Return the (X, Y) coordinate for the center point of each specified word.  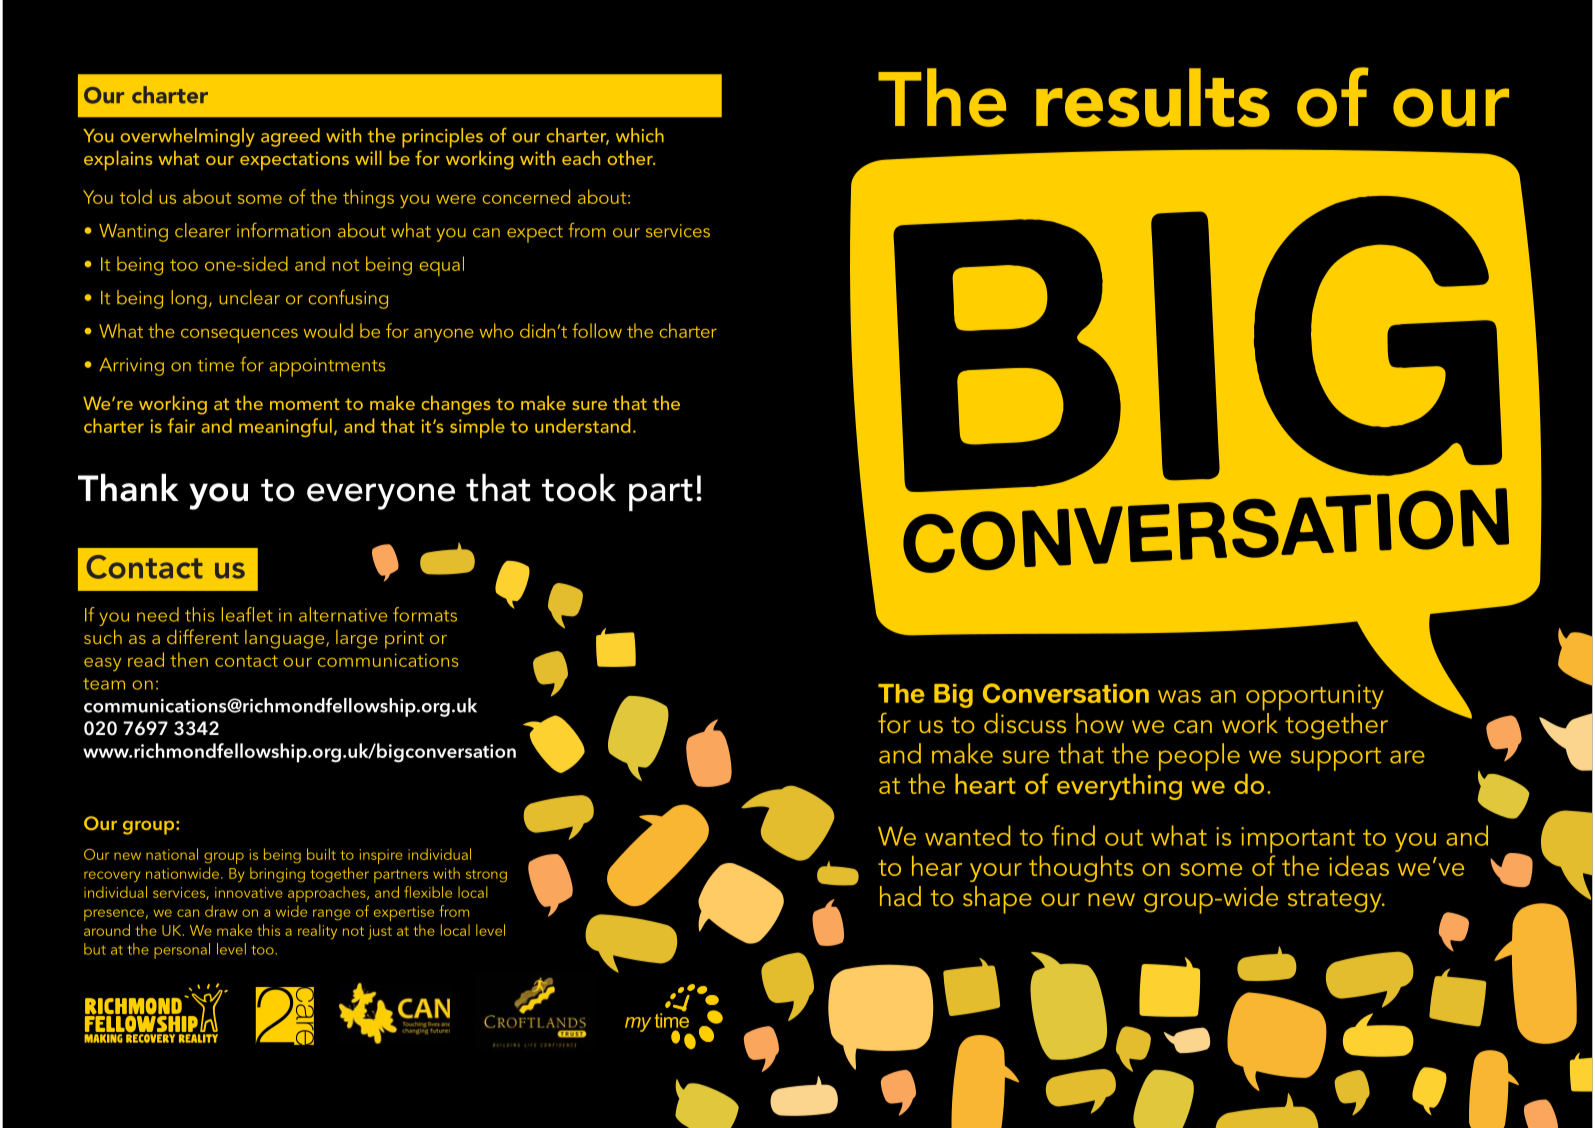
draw (221, 911)
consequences (239, 336)
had (900, 896)
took (579, 487)
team (104, 684)
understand (582, 425)
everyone (381, 496)
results (1153, 97)
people (1199, 757)
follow (597, 330)
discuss (1025, 723)
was (1179, 696)
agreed (290, 137)
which (640, 135)
